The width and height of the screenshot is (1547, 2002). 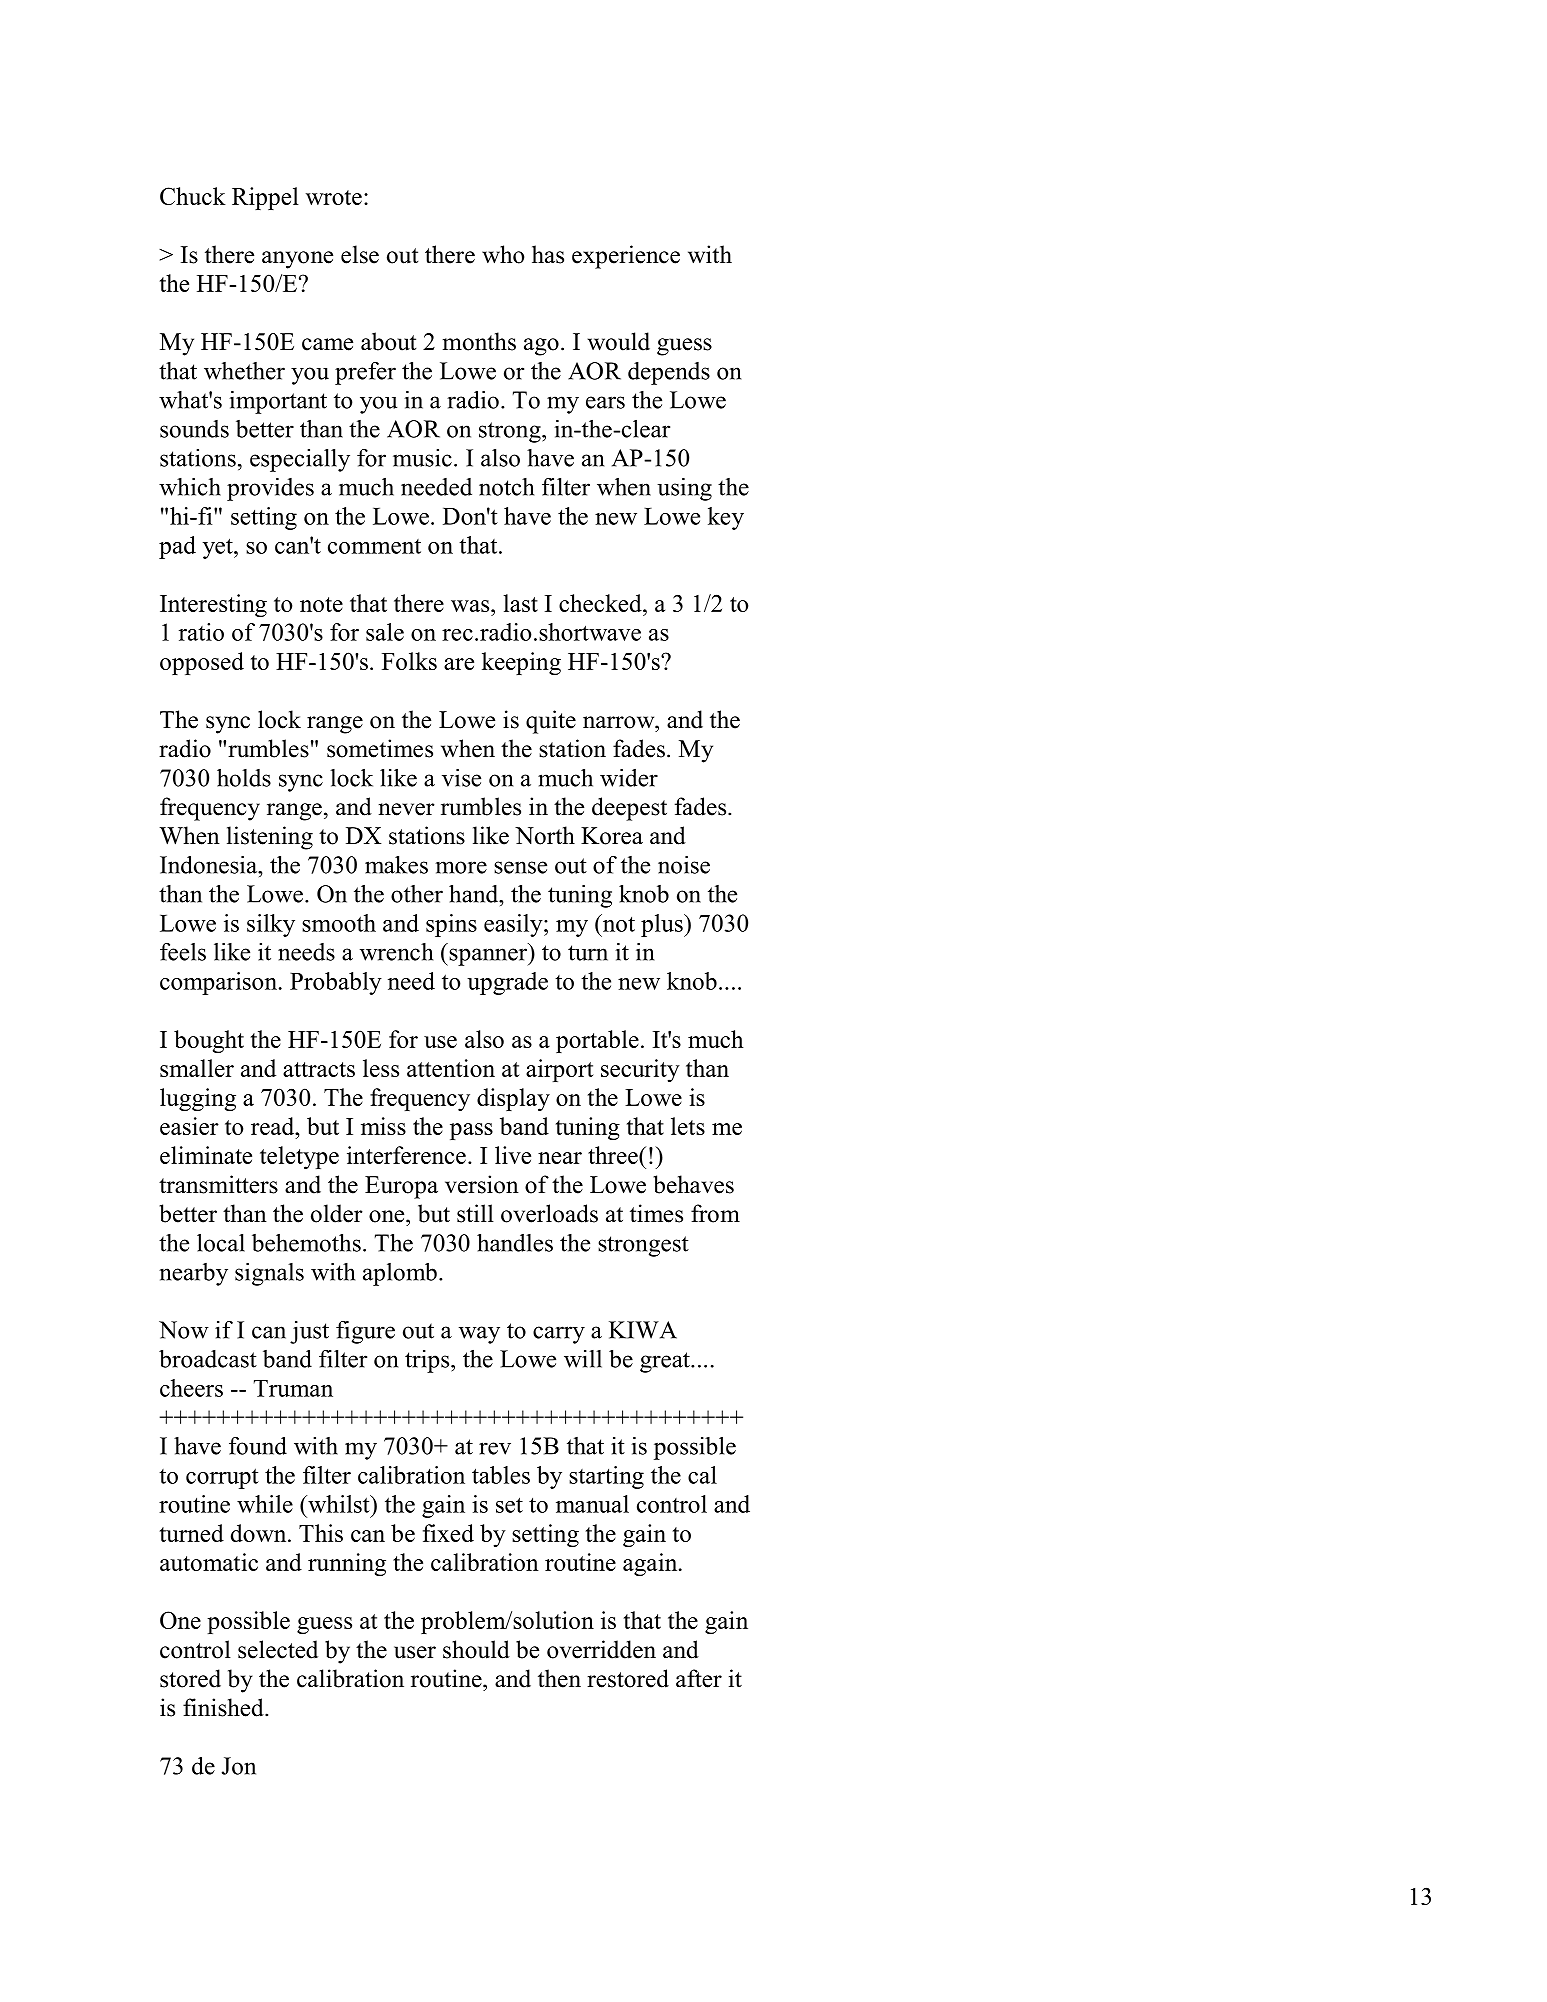 I want to click on finished, so click(x=224, y=1707).
